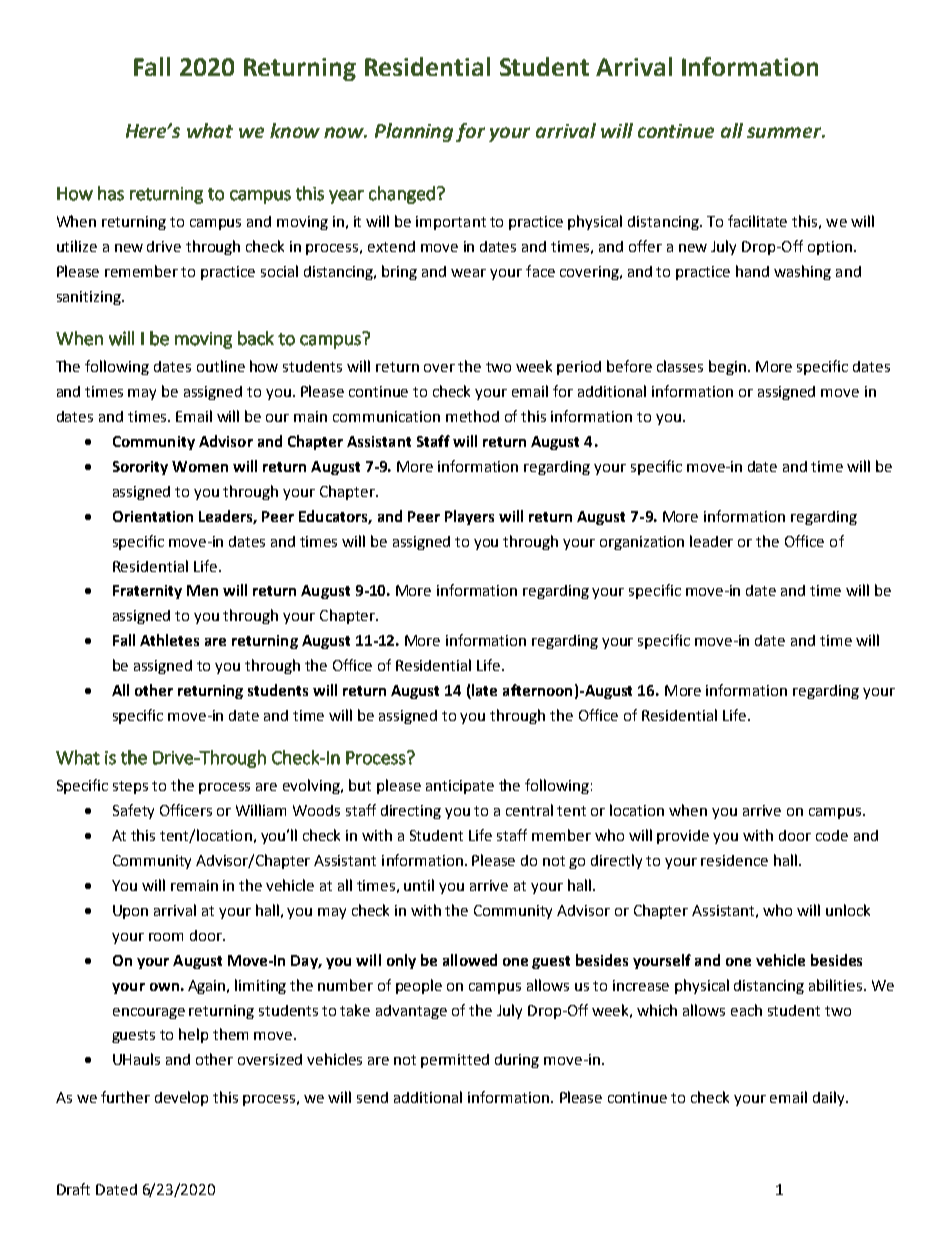  What do you see at coordinates (830, 1098) in the screenshot?
I see `daily` at bounding box center [830, 1098].
